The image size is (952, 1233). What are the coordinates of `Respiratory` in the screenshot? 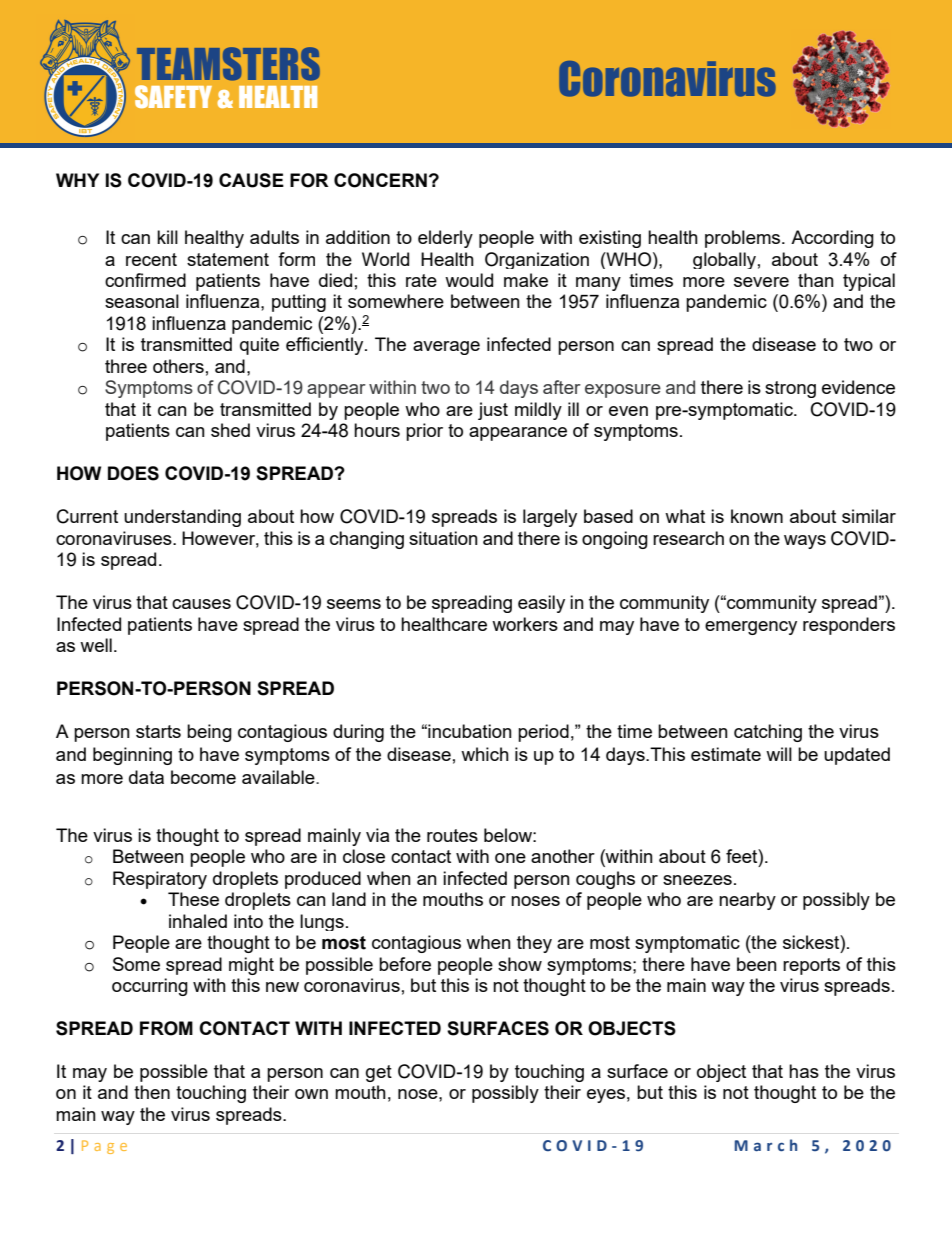 It's located at (160, 880).
